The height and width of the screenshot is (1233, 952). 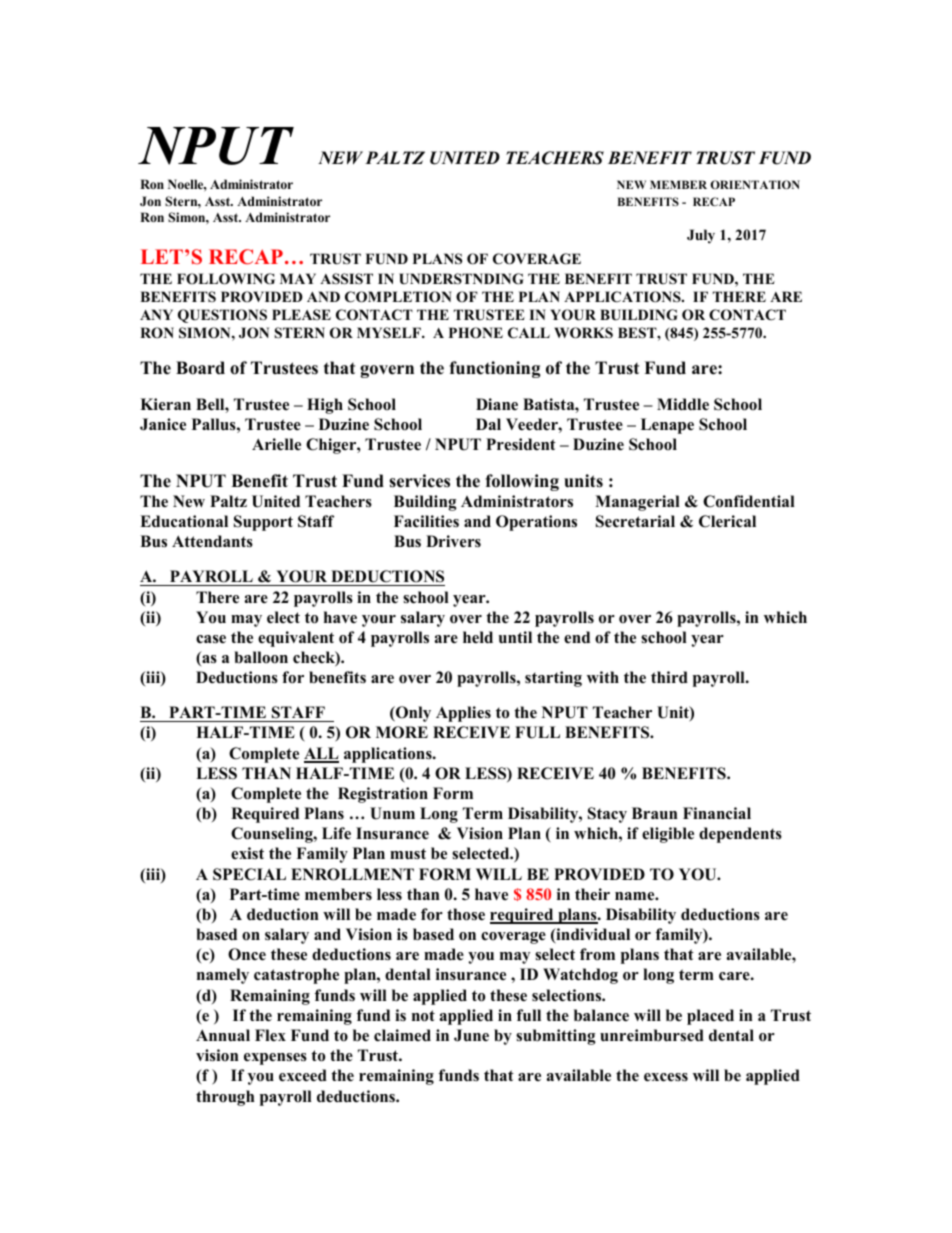 What do you see at coordinates (655, 813) in the screenshot?
I see `Braun` at bounding box center [655, 813].
